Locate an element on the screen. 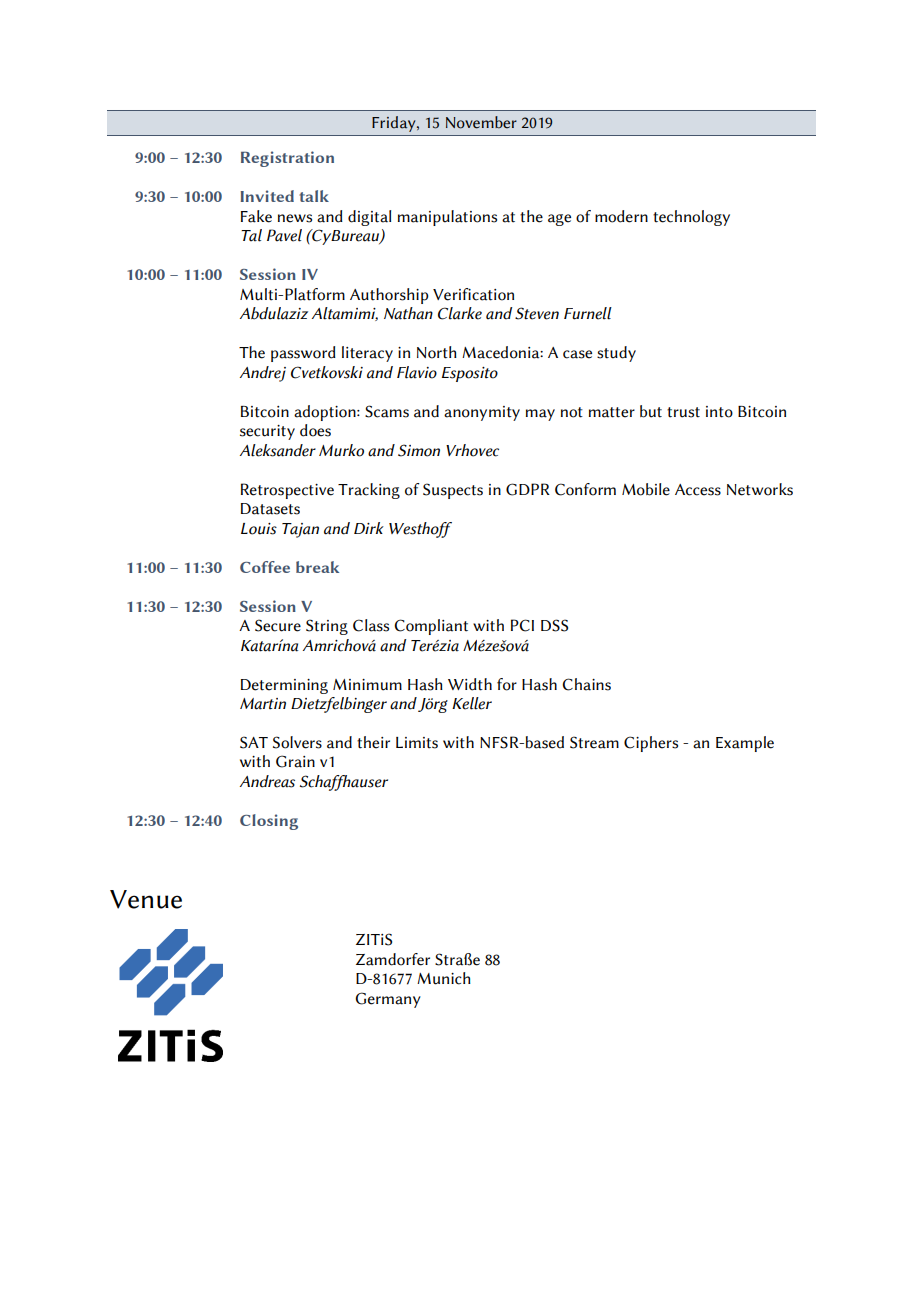  Germany is located at coordinates (388, 1000).
